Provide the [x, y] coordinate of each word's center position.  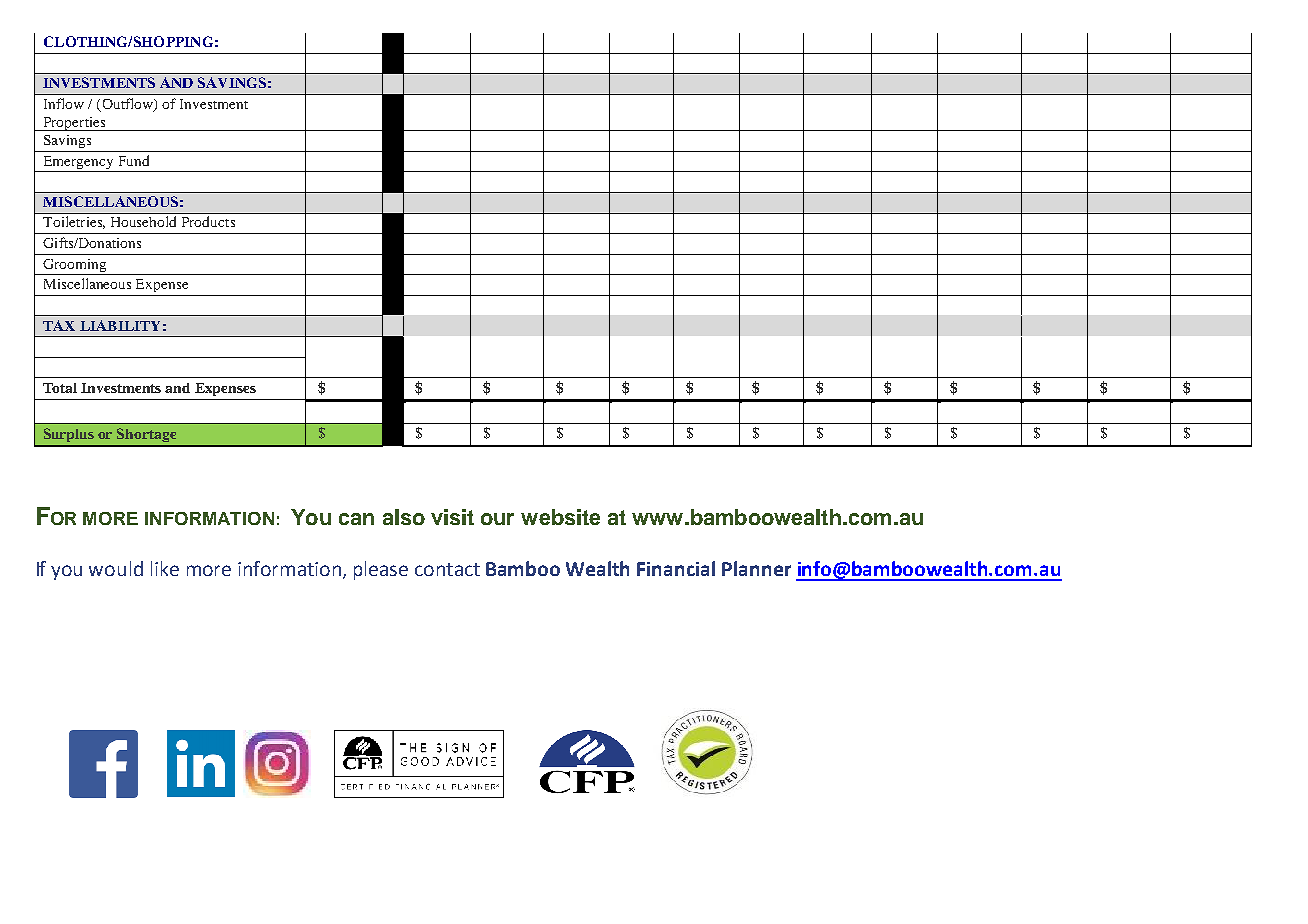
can [356, 519]
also [404, 517]
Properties [74, 124]
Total [60, 388]
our [497, 519]
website [560, 517]
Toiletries [74, 222]
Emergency [78, 164]
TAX [59, 325]
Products [208, 221]
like [165, 568]
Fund [134, 160]
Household [143, 221]
